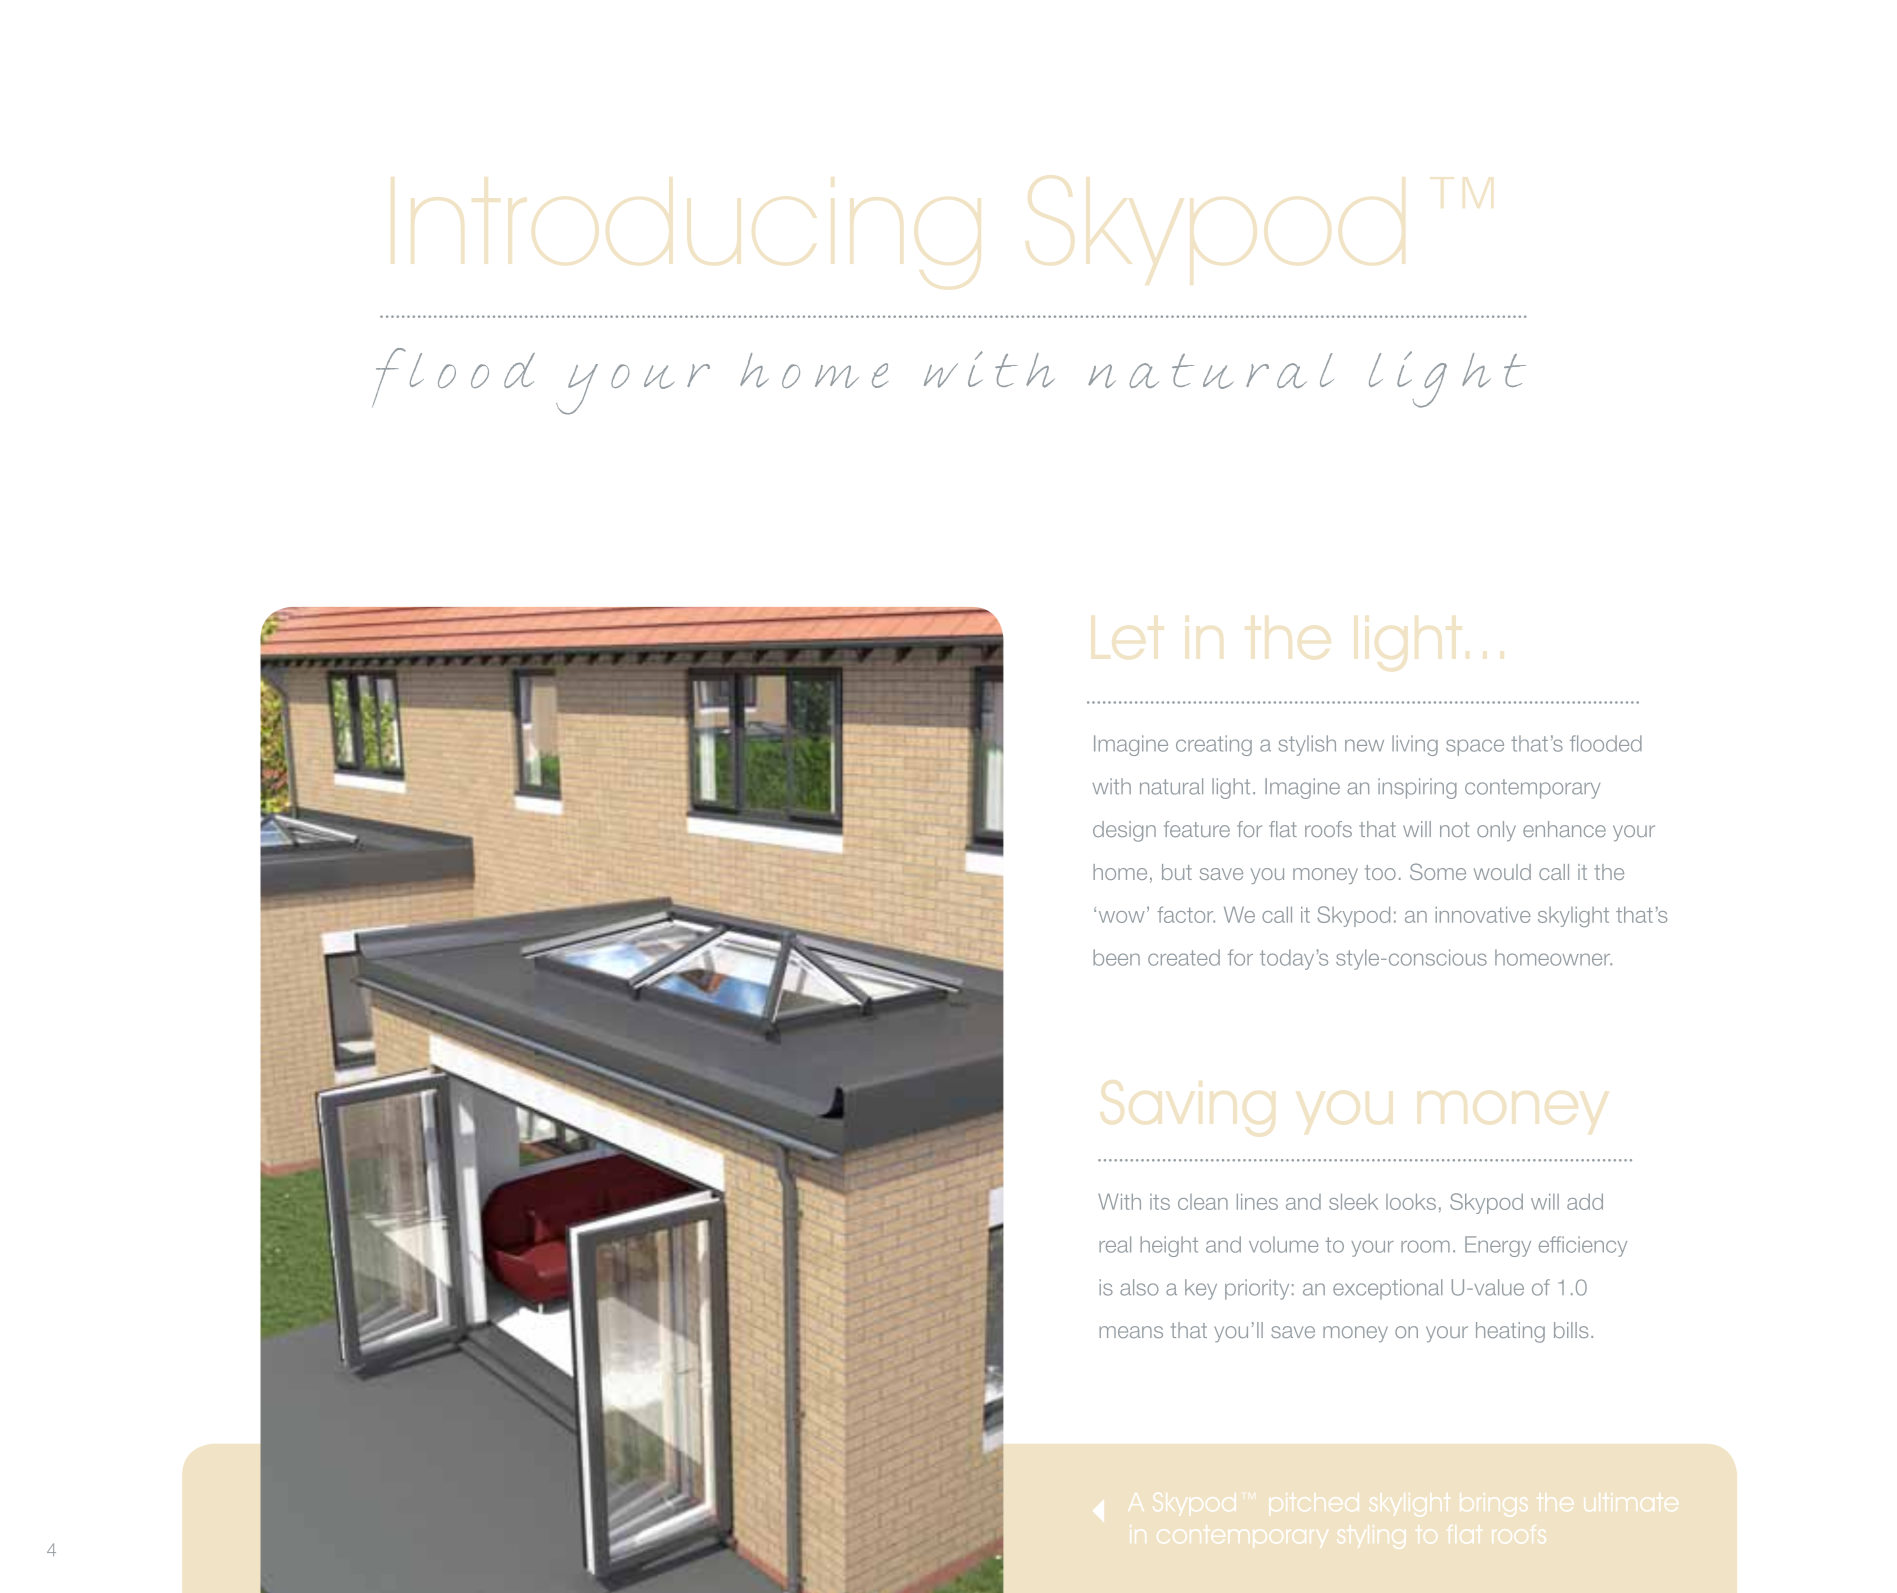  Describe the element at coordinates (1585, 1201) in the screenshot. I see `add` at that location.
